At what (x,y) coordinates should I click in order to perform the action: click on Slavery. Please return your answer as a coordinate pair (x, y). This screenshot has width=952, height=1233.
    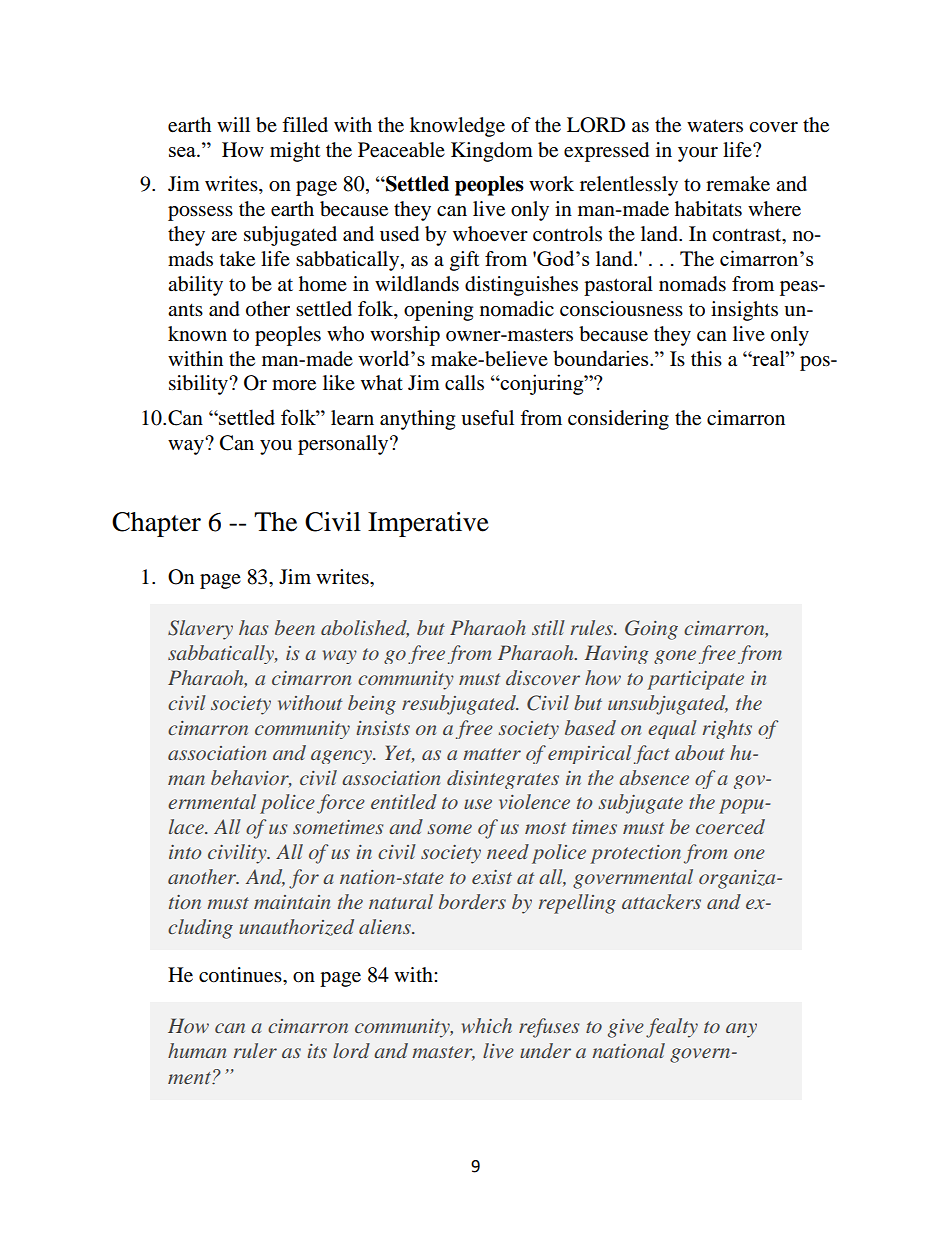
    Looking at the image, I should click on (200, 630).
